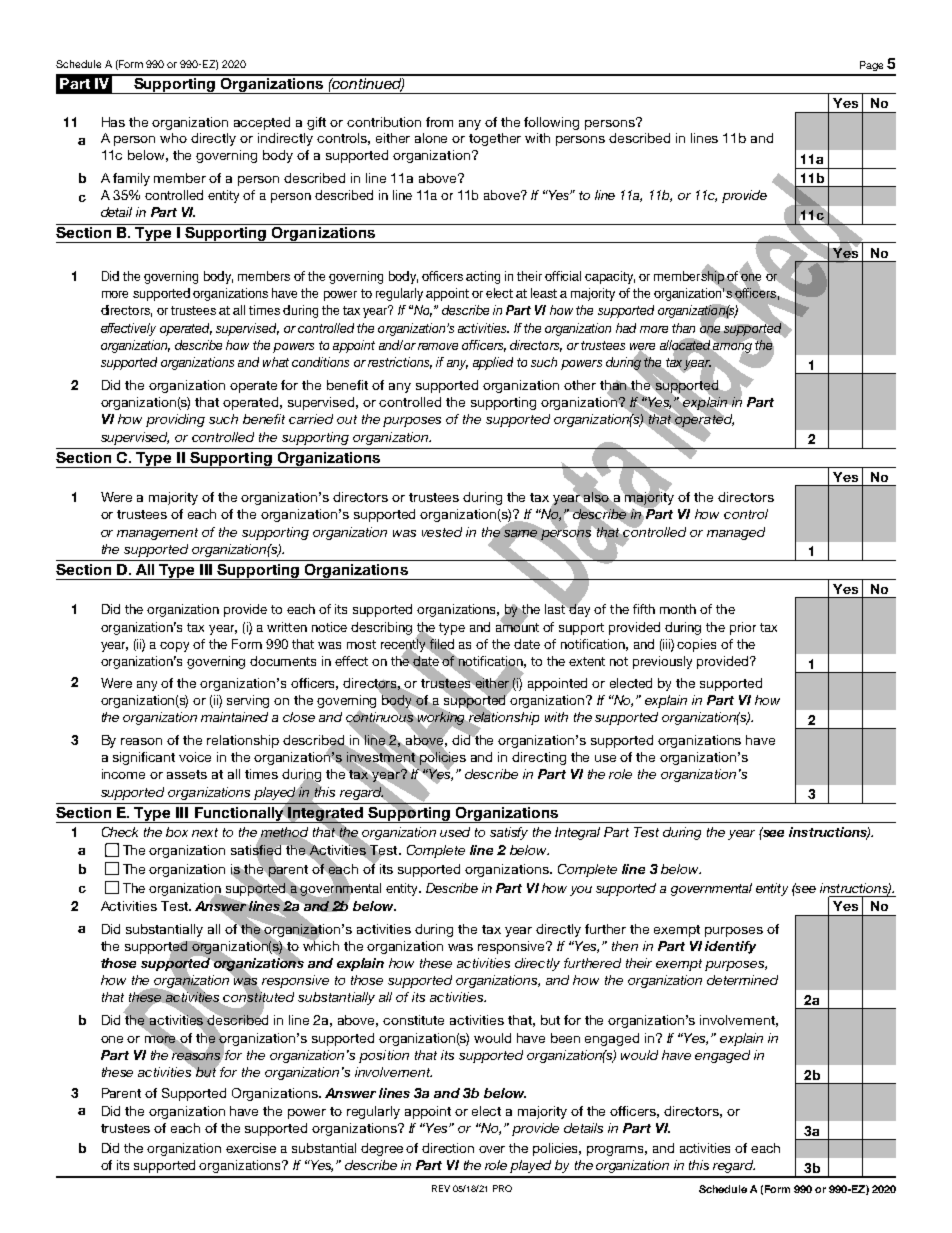 This image has height=1233, width=952. I want to click on applied, so click(493, 363).
